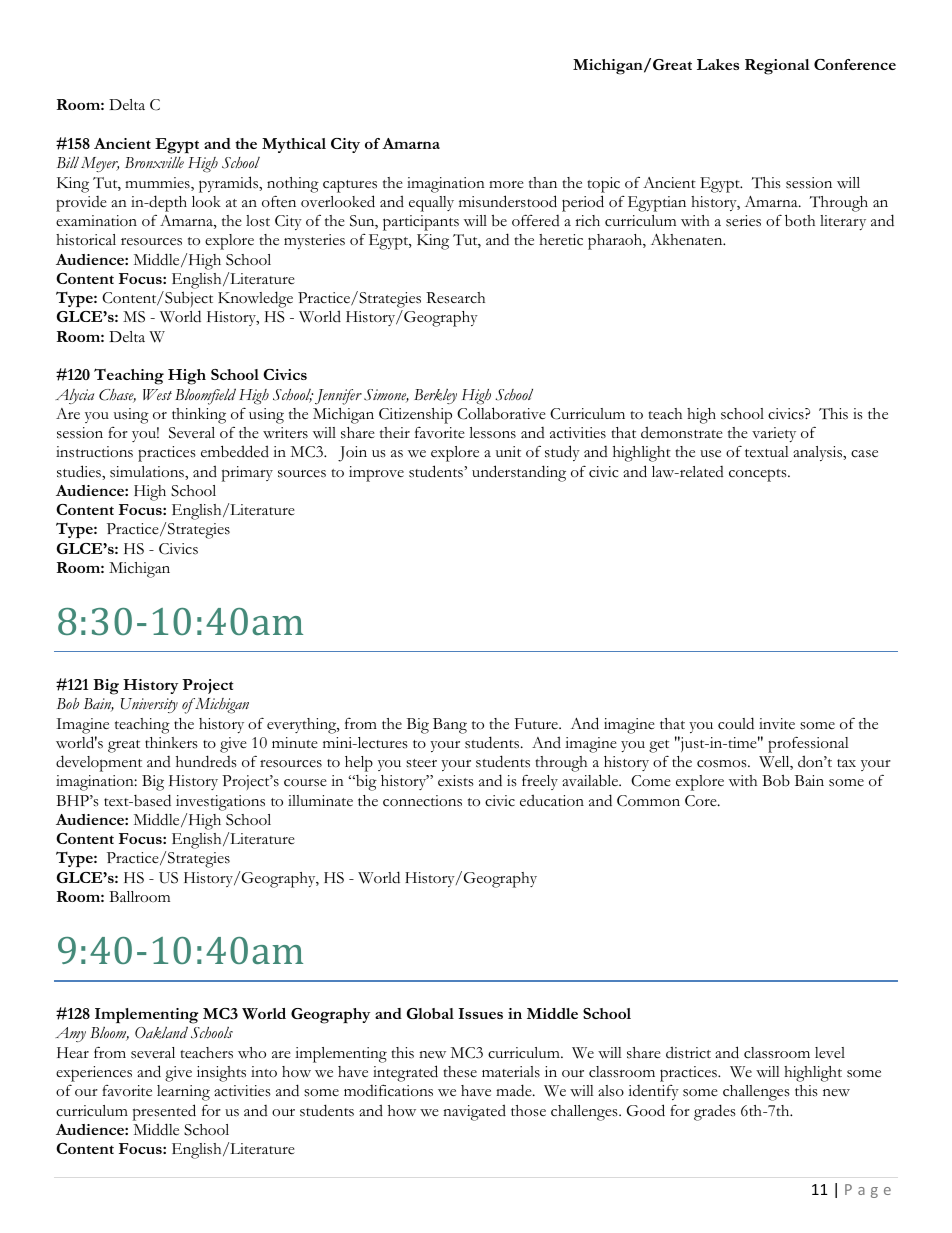  I want to click on simulations, so click(148, 472).
